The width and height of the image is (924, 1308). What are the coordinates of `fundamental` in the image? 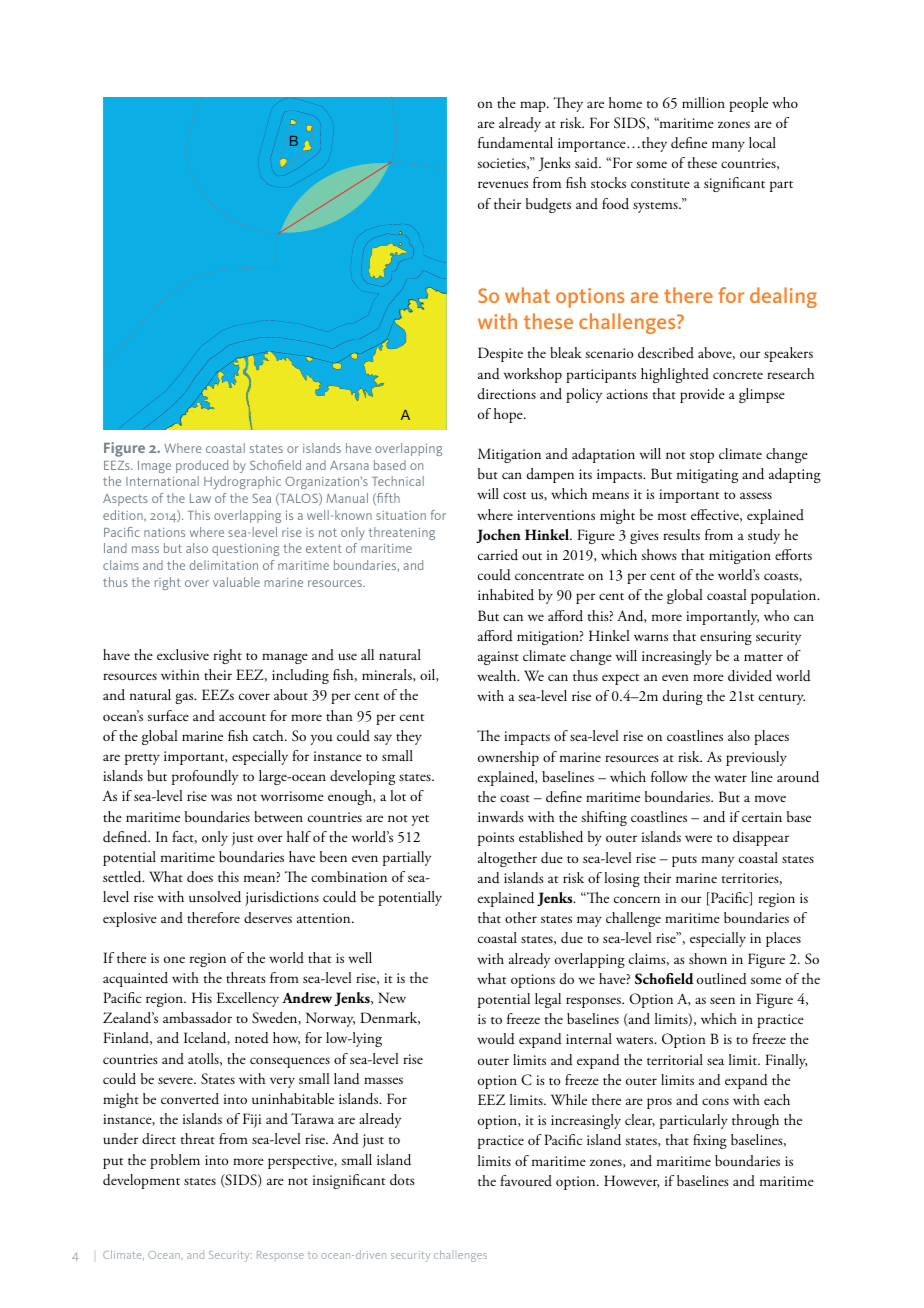 It's located at (515, 143).
